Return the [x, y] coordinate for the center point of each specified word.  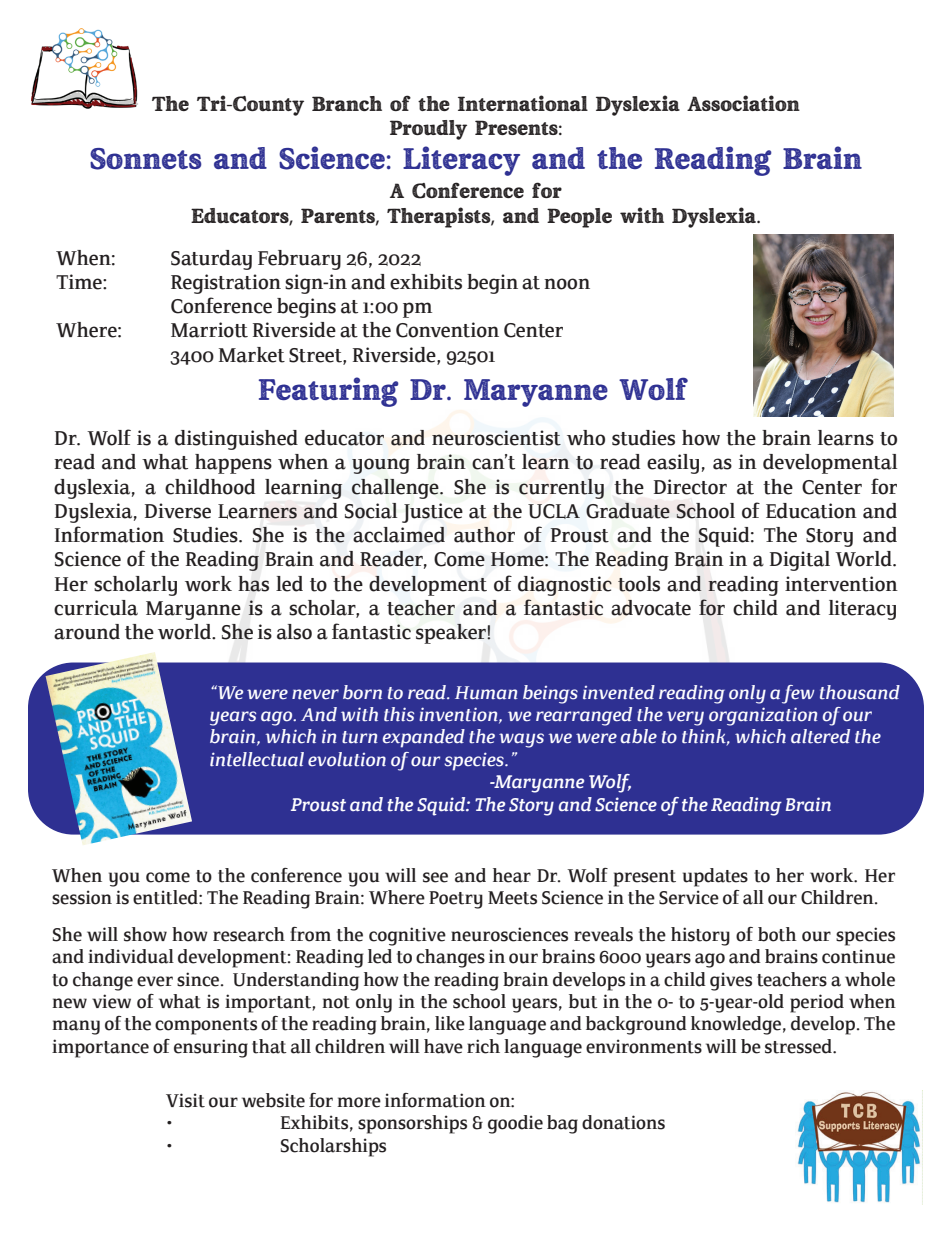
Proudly [428, 130]
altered [820, 736]
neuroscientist [496, 438]
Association [743, 103]
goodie [515, 1124]
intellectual [257, 759]
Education [811, 511]
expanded [424, 738]
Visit [185, 1100]
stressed [799, 1046]
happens [233, 464]
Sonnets [146, 159]
